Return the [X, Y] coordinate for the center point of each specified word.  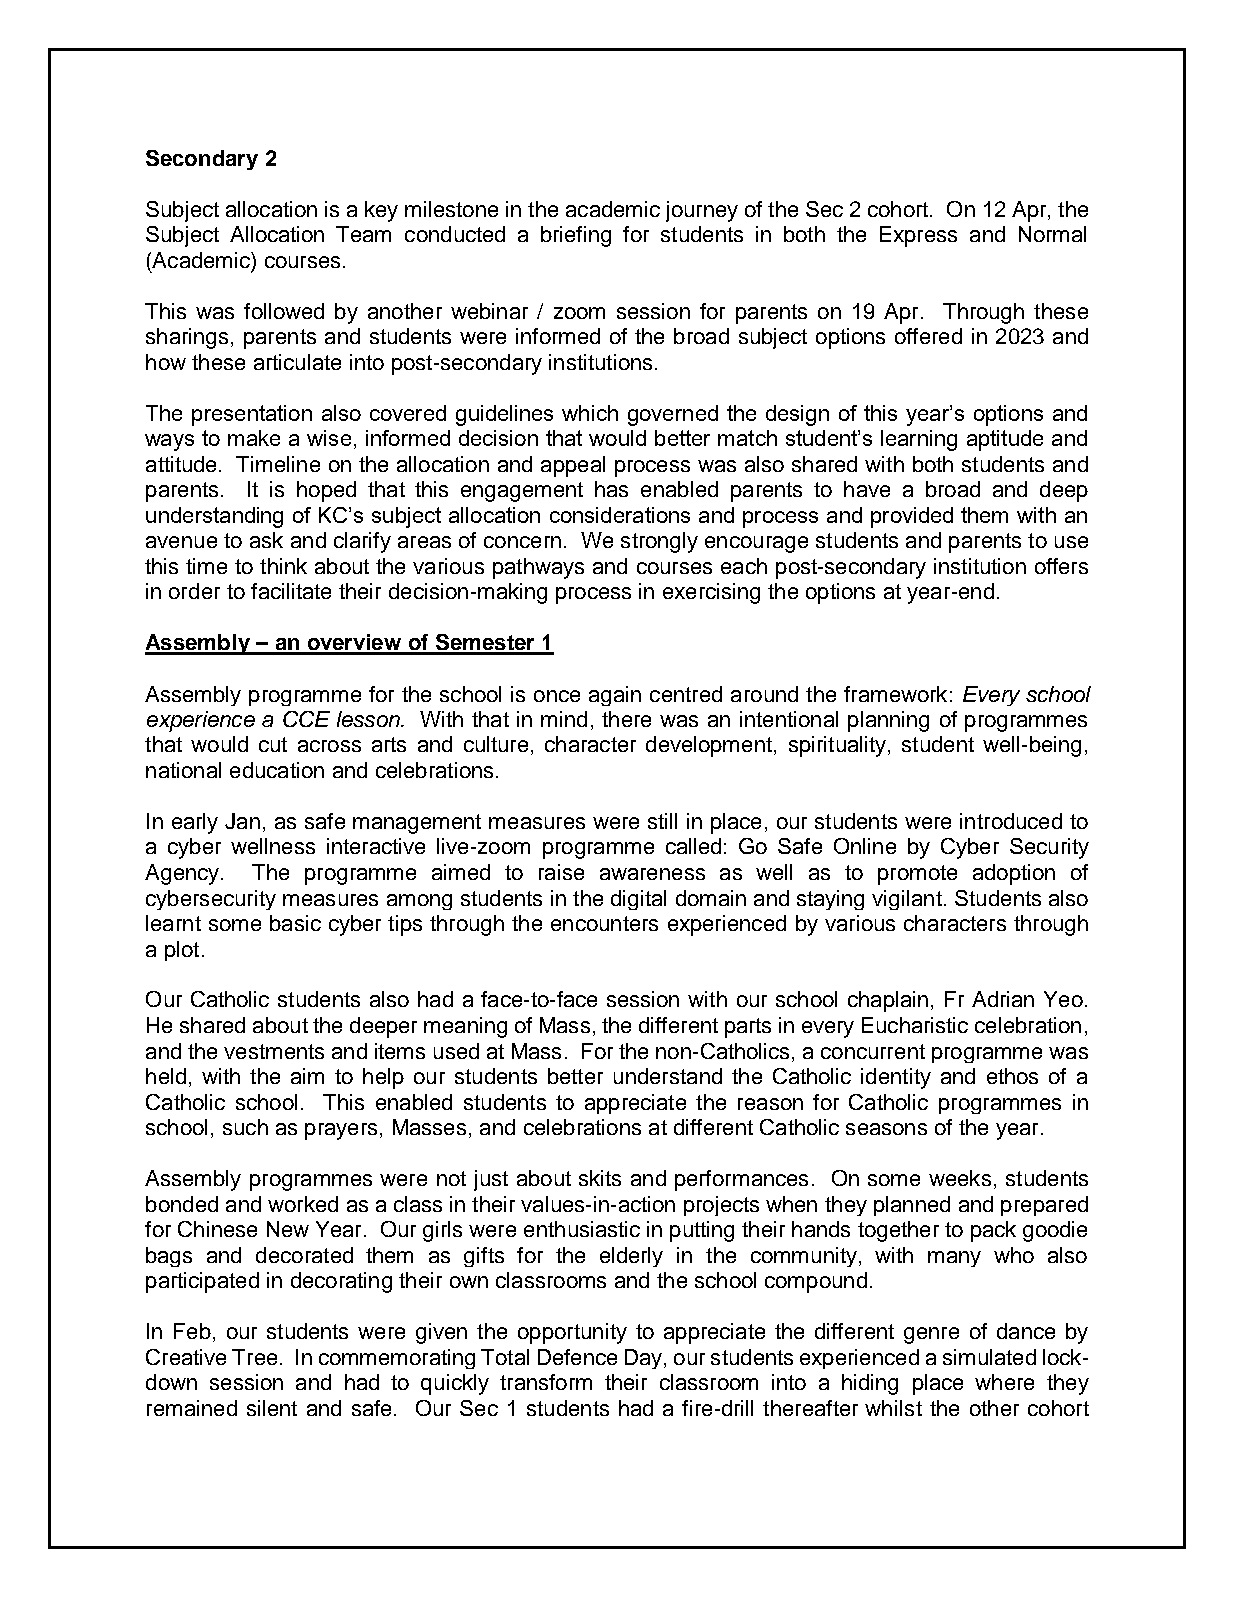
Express [918, 236]
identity [896, 1078]
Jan [242, 821]
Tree [254, 1357]
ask [266, 540]
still [662, 821]
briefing [576, 236]
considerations [620, 515]
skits [600, 1178]
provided [912, 517]
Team [363, 234]
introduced [1011, 821]
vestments [274, 1051]
